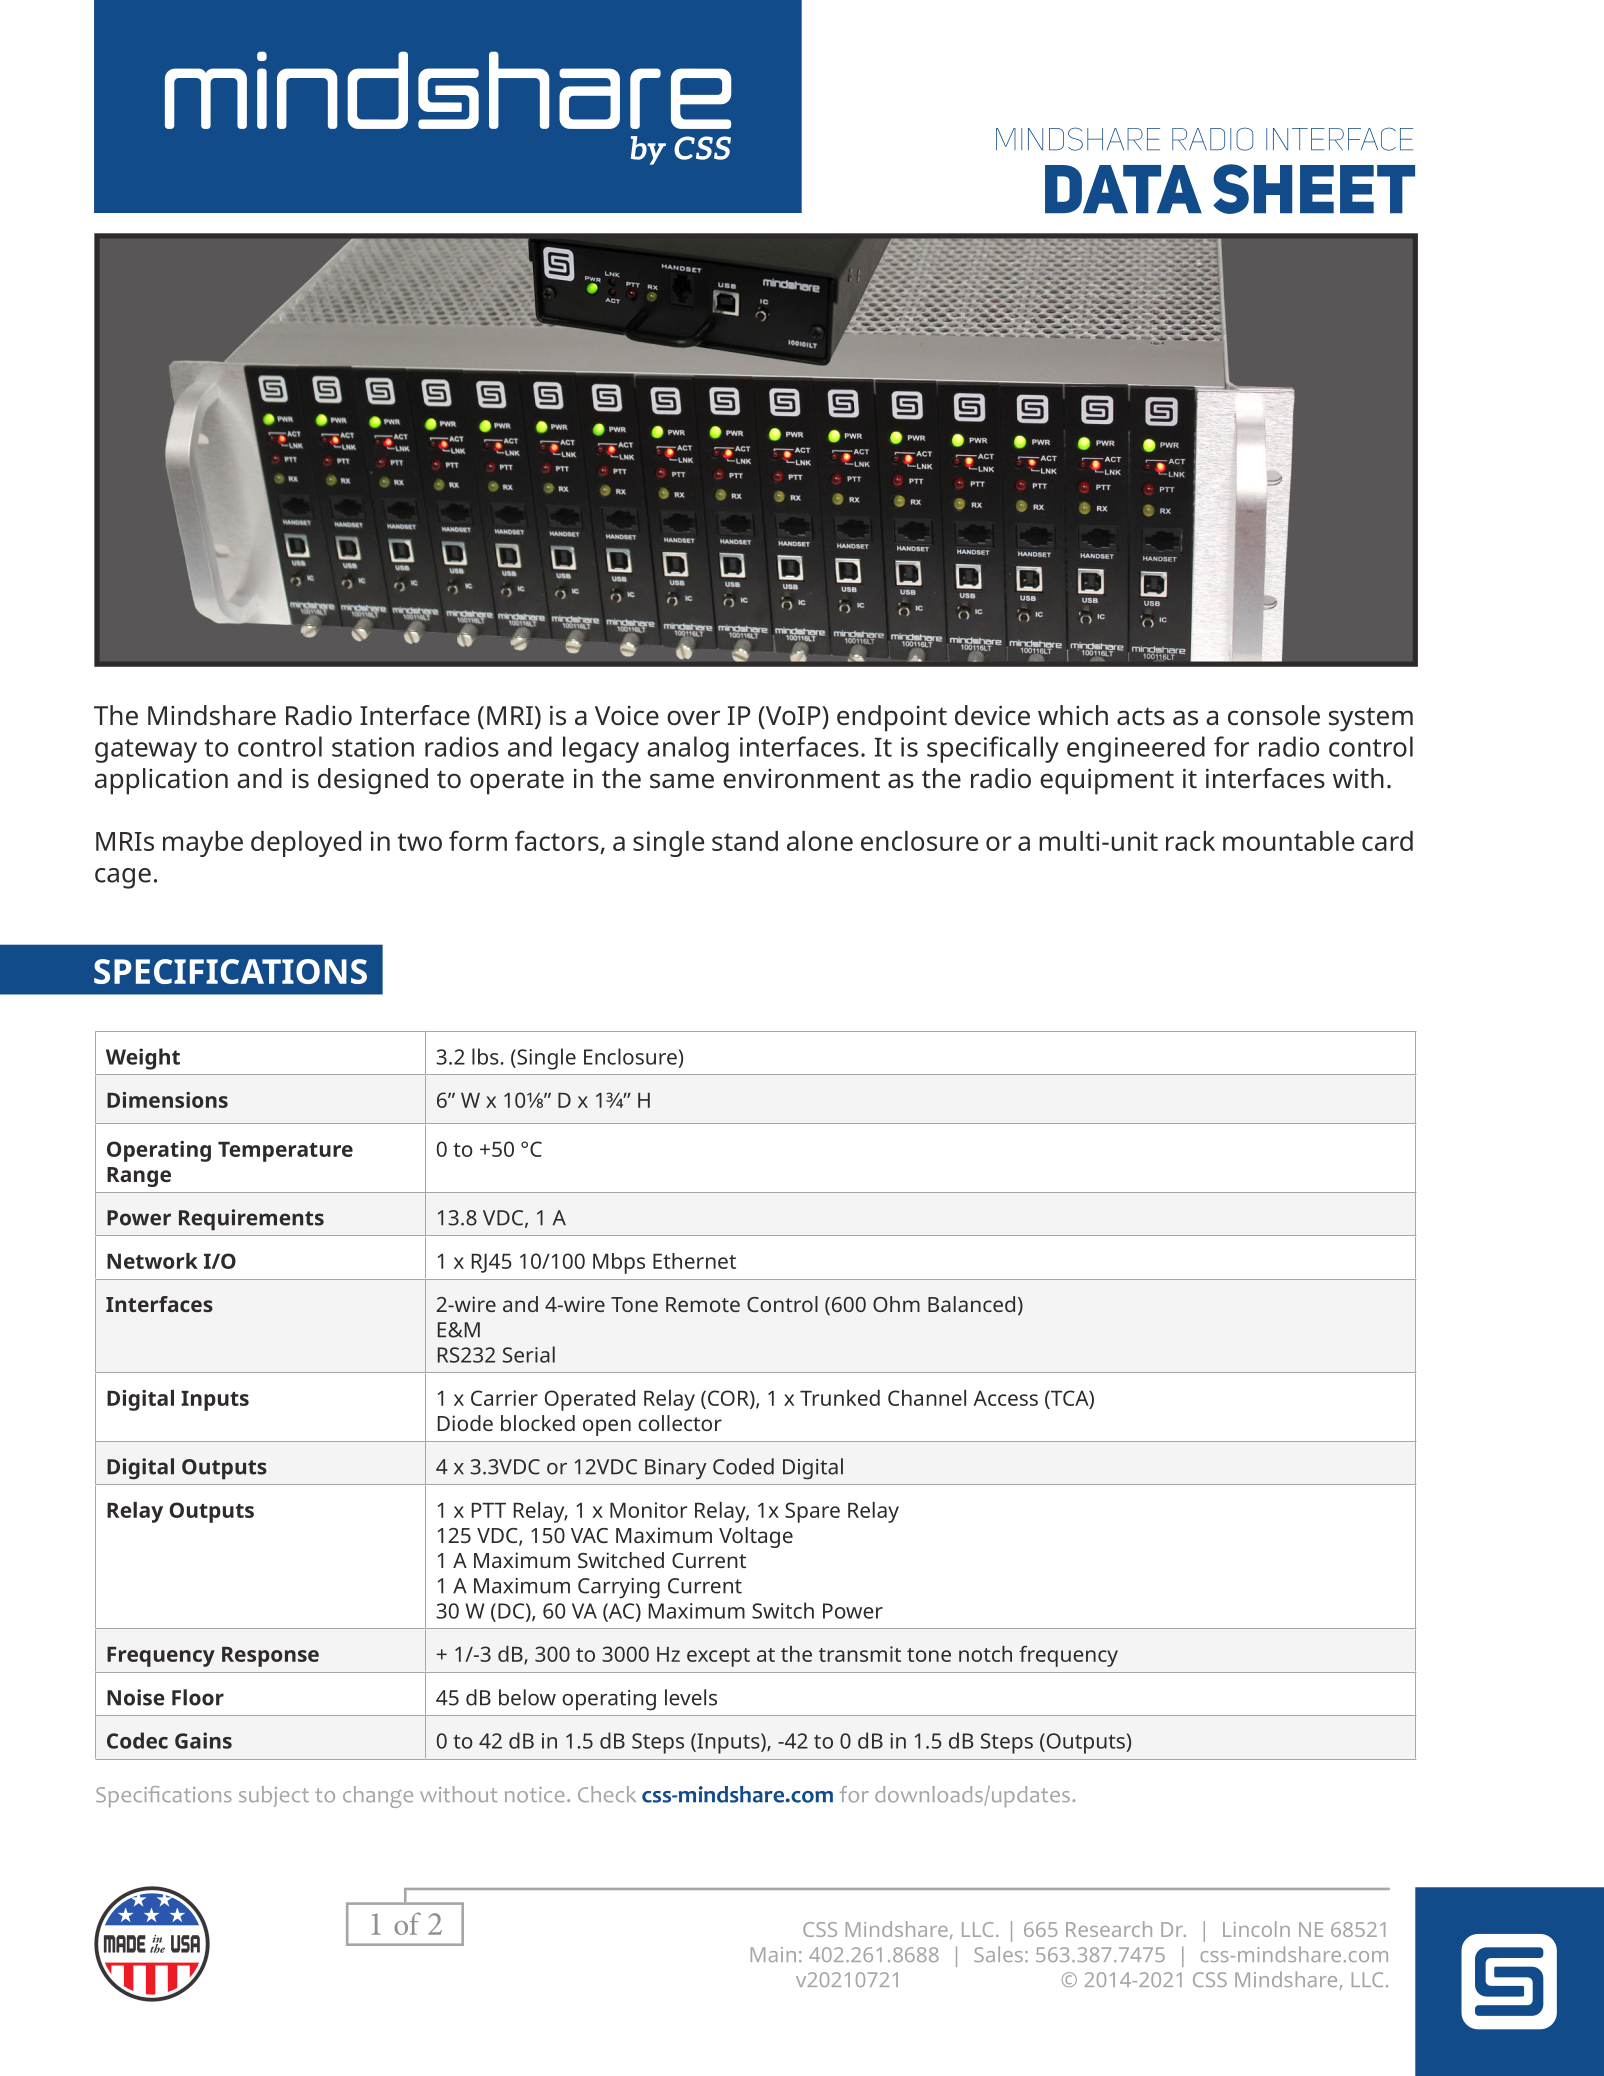 This page has width=1604, height=2076. I want to click on subject, so click(274, 1796).
